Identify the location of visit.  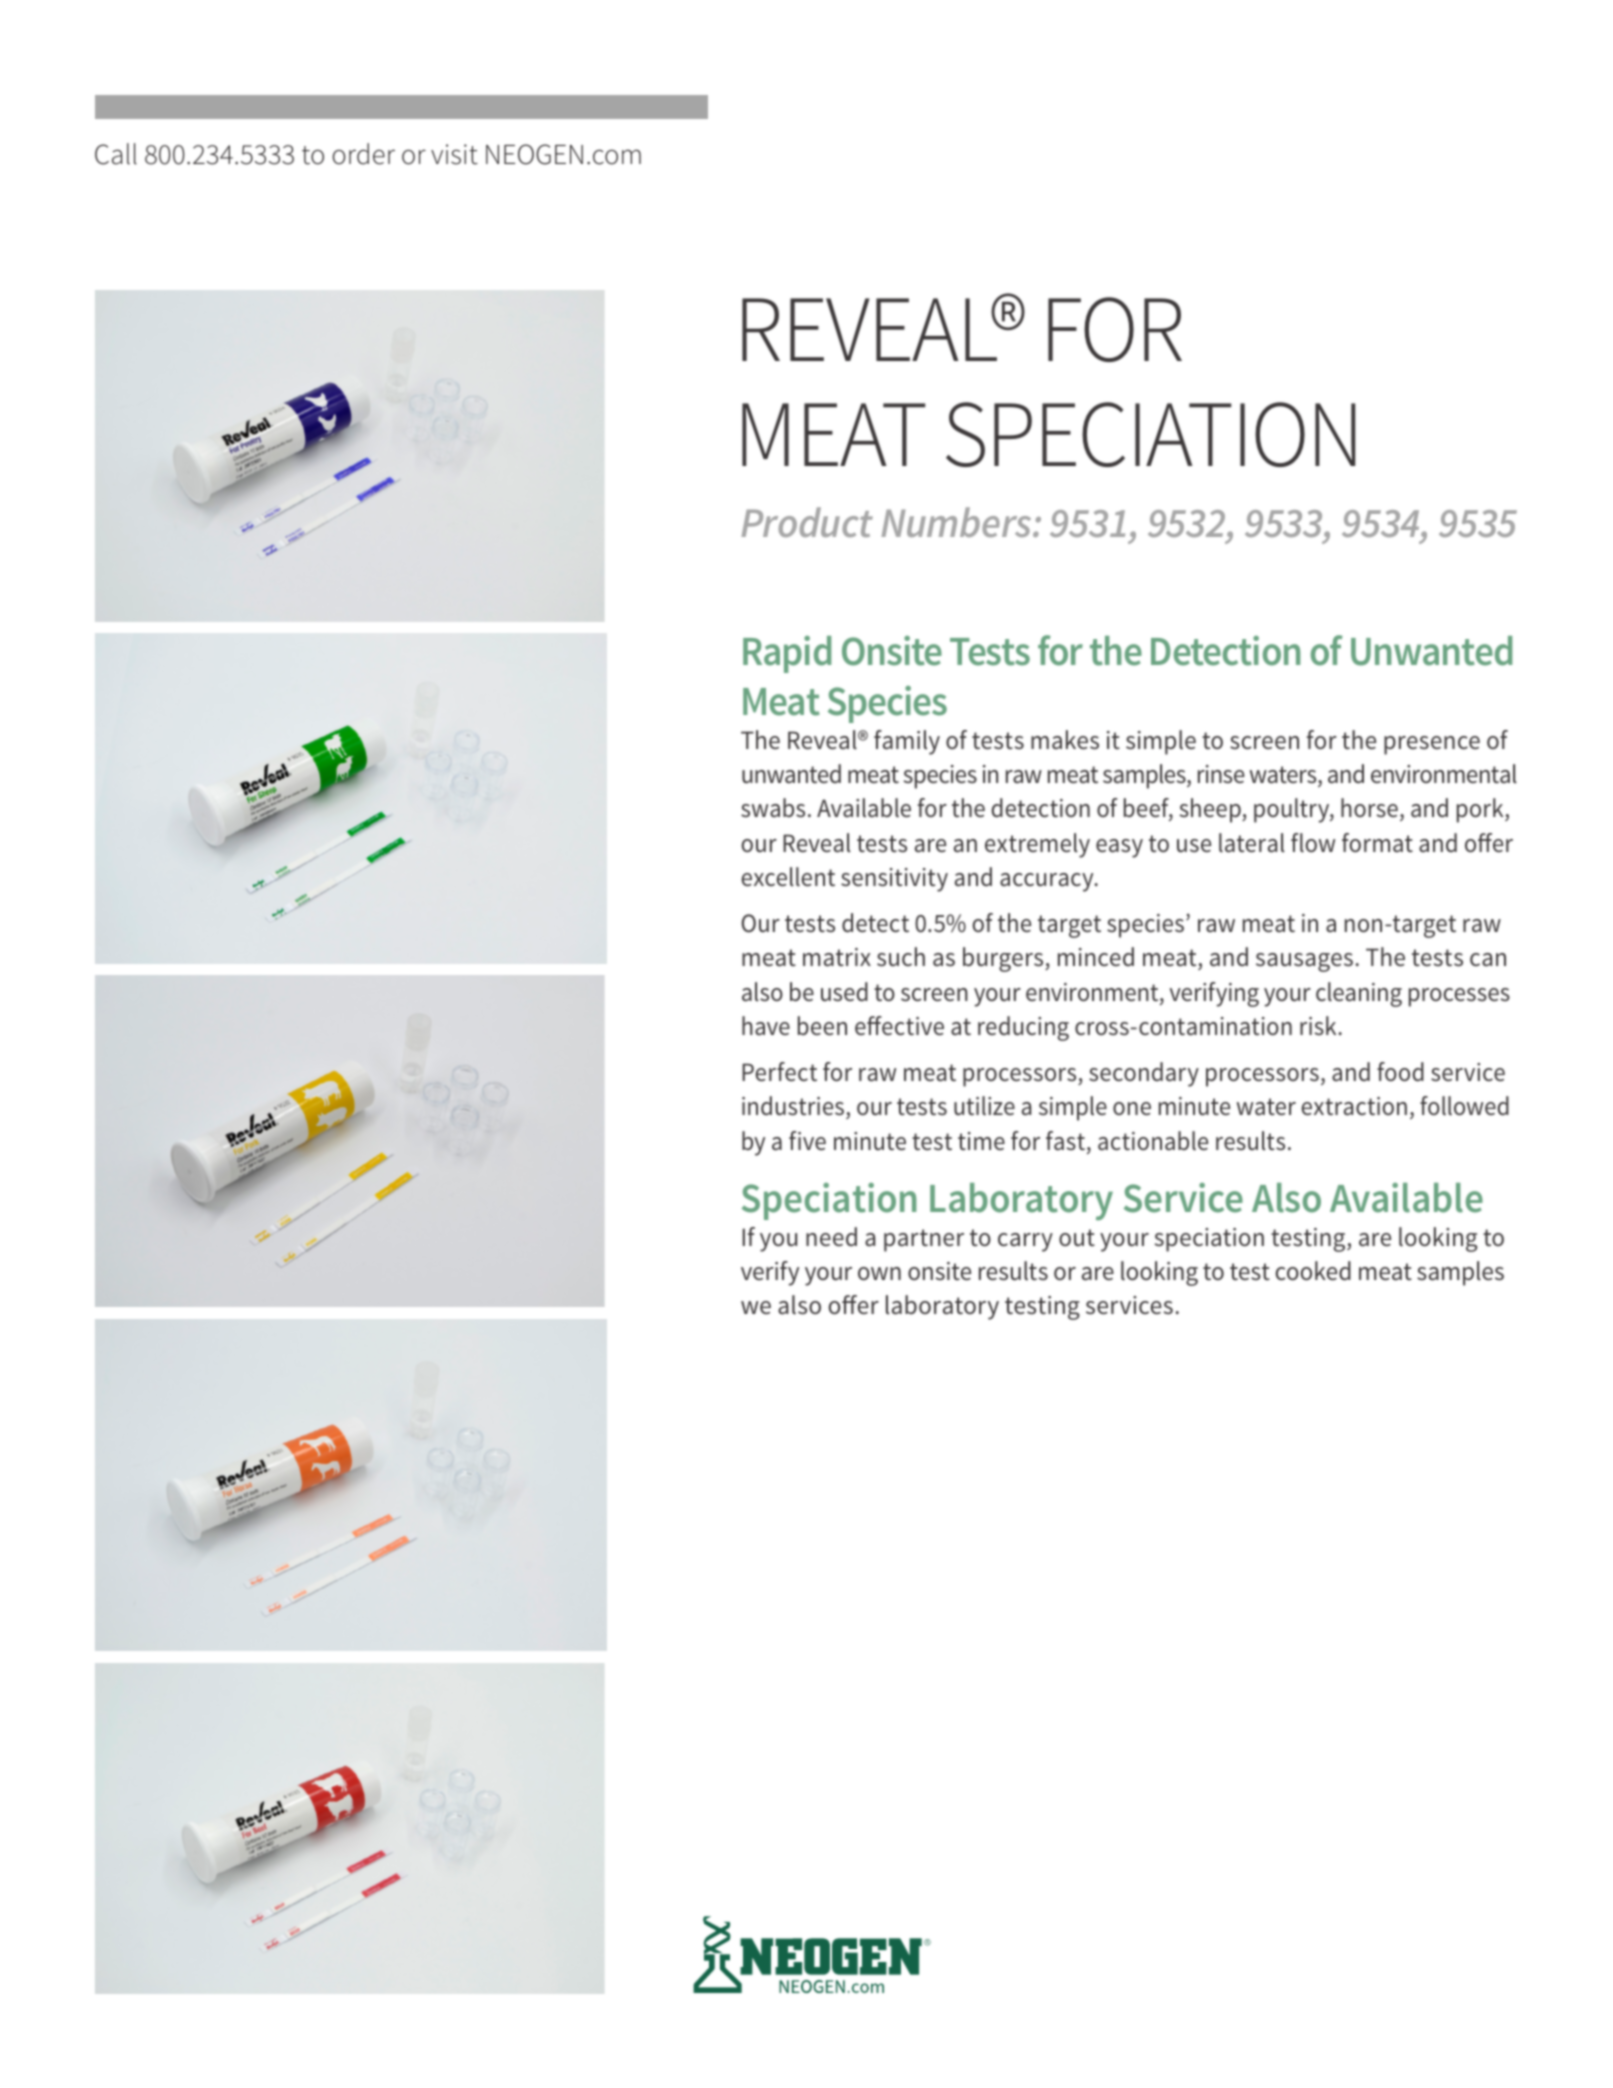
(454, 154).
